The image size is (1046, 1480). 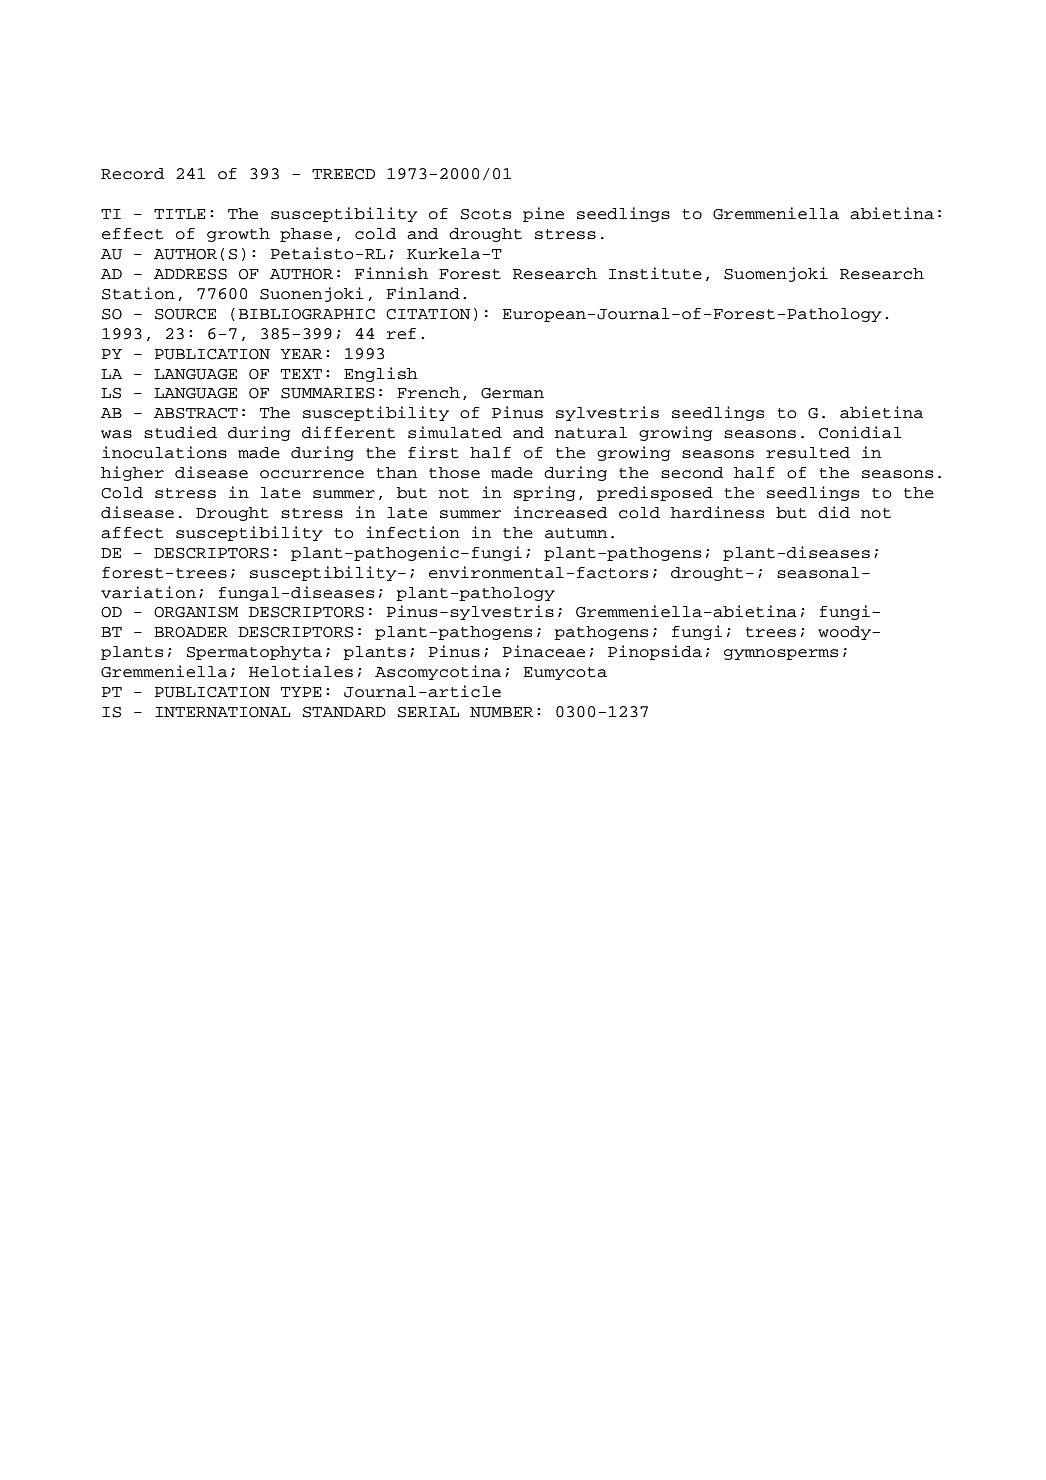 What do you see at coordinates (808, 453) in the document?
I see `resulted` at bounding box center [808, 453].
